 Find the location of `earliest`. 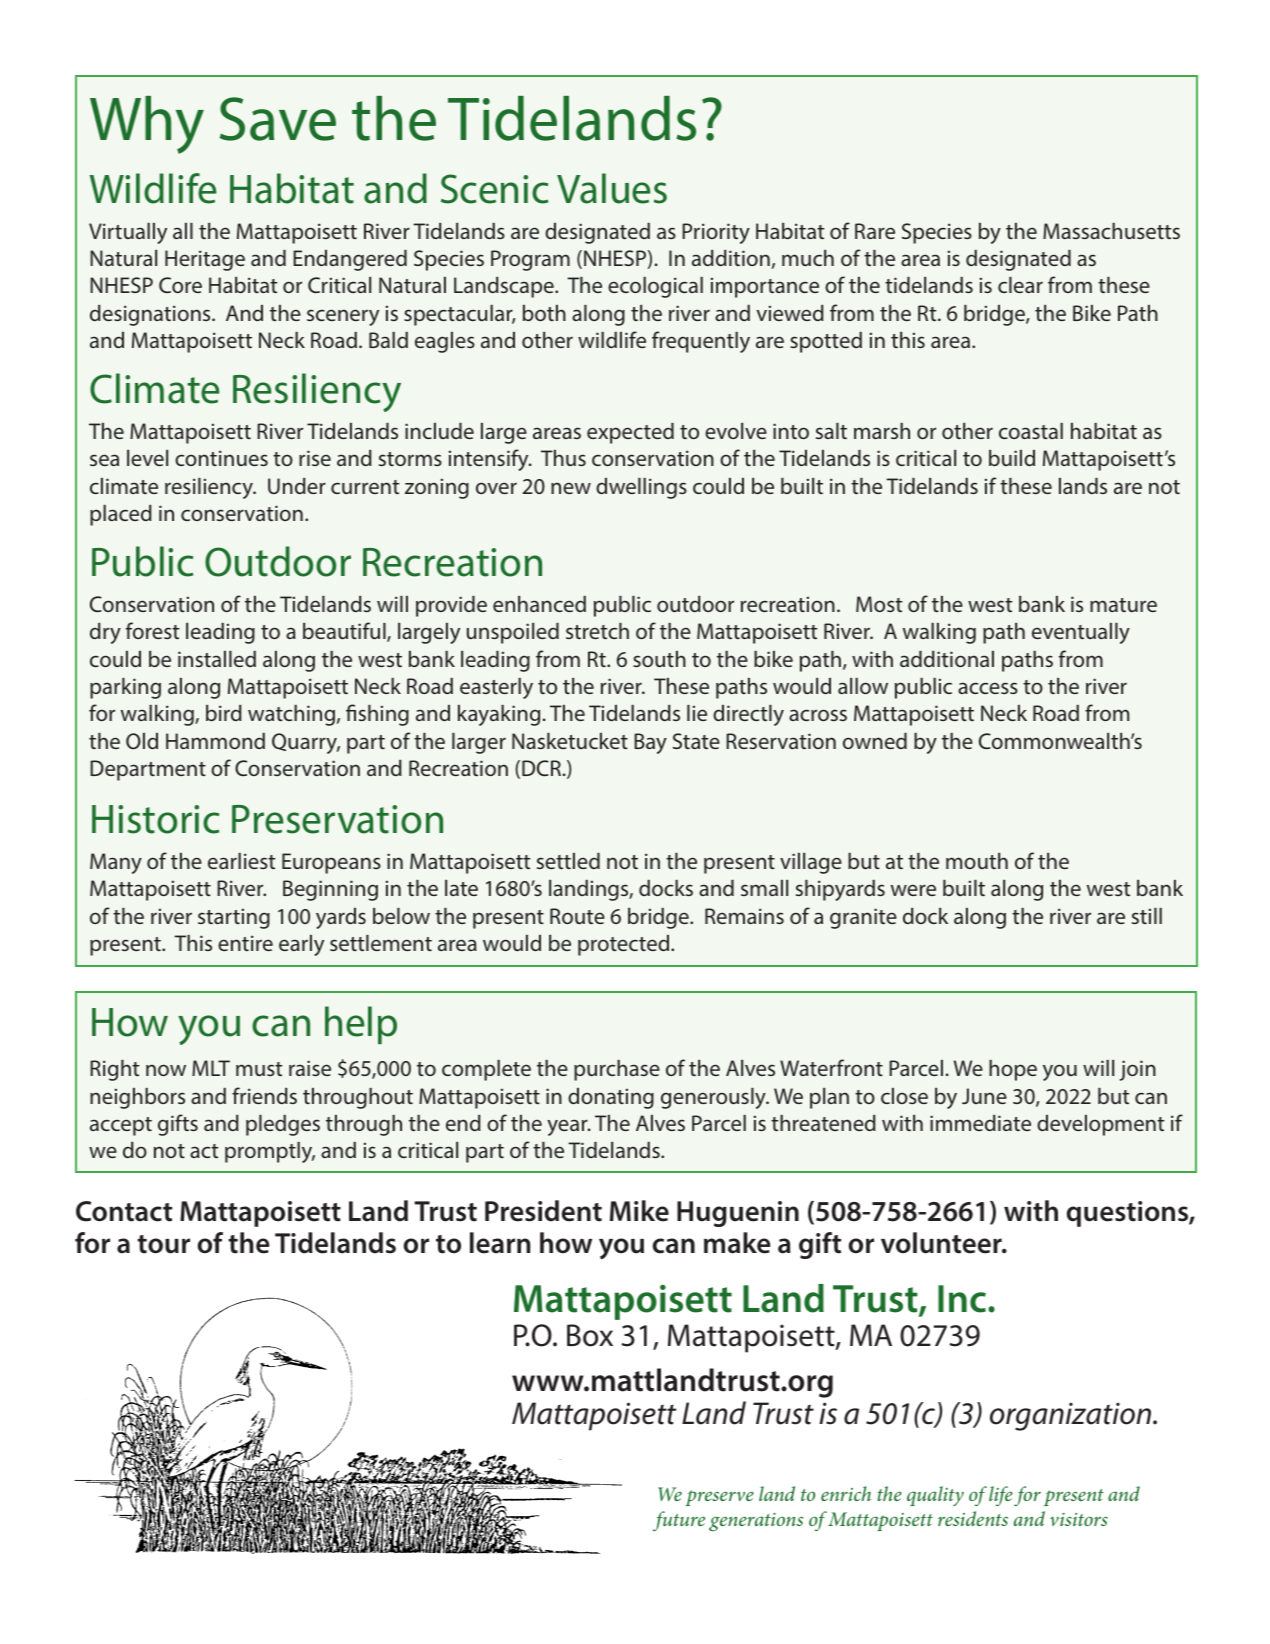

earliest is located at coordinates (241, 861).
